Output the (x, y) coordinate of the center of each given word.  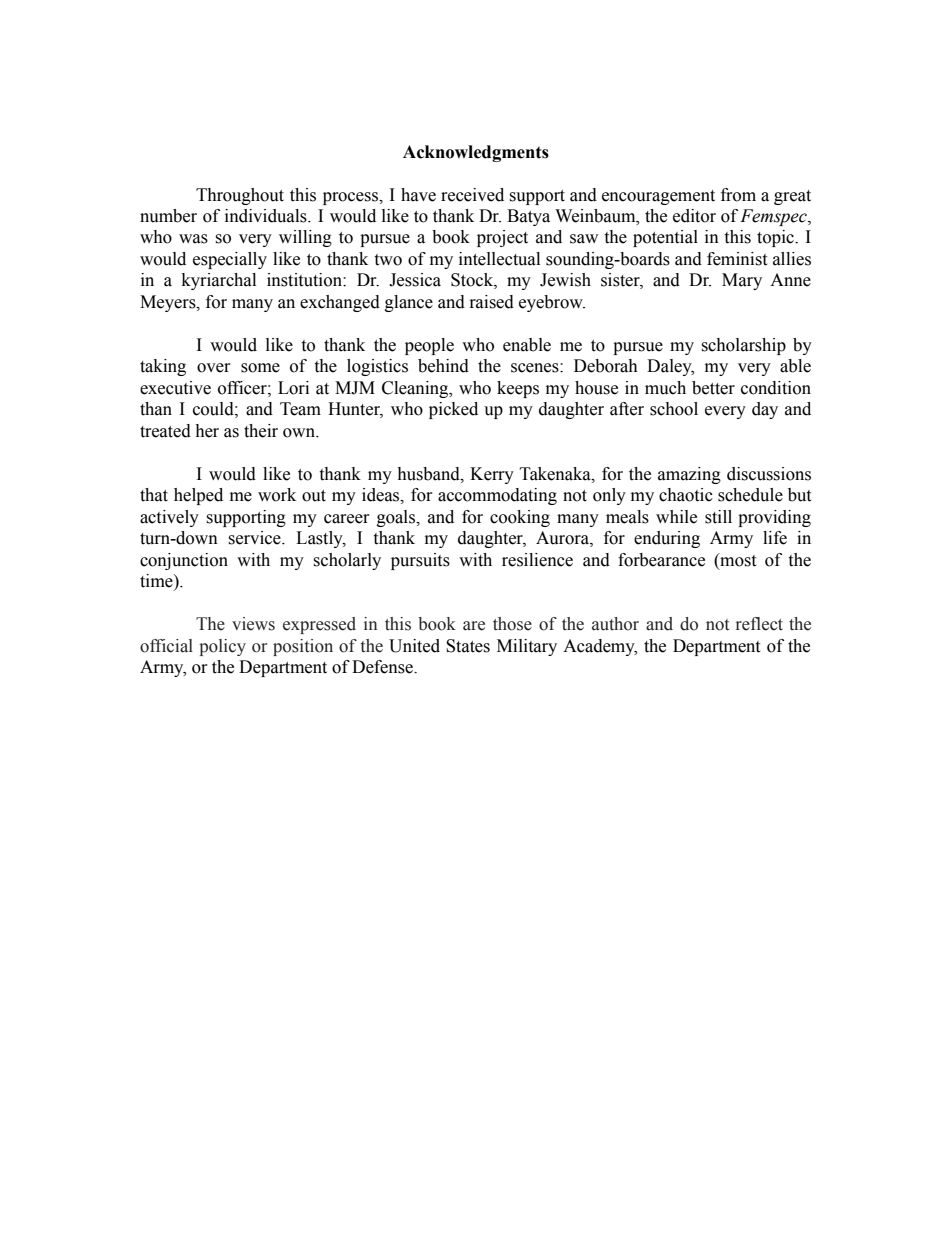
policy (222, 647)
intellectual (499, 259)
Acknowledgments (476, 153)
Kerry (492, 475)
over (214, 368)
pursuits (420, 561)
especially (230, 260)
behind (443, 366)
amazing (689, 475)
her (207, 431)
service (255, 538)
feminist (737, 259)
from (738, 195)
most (737, 560)
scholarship (743, 346)
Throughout (240, 196)
